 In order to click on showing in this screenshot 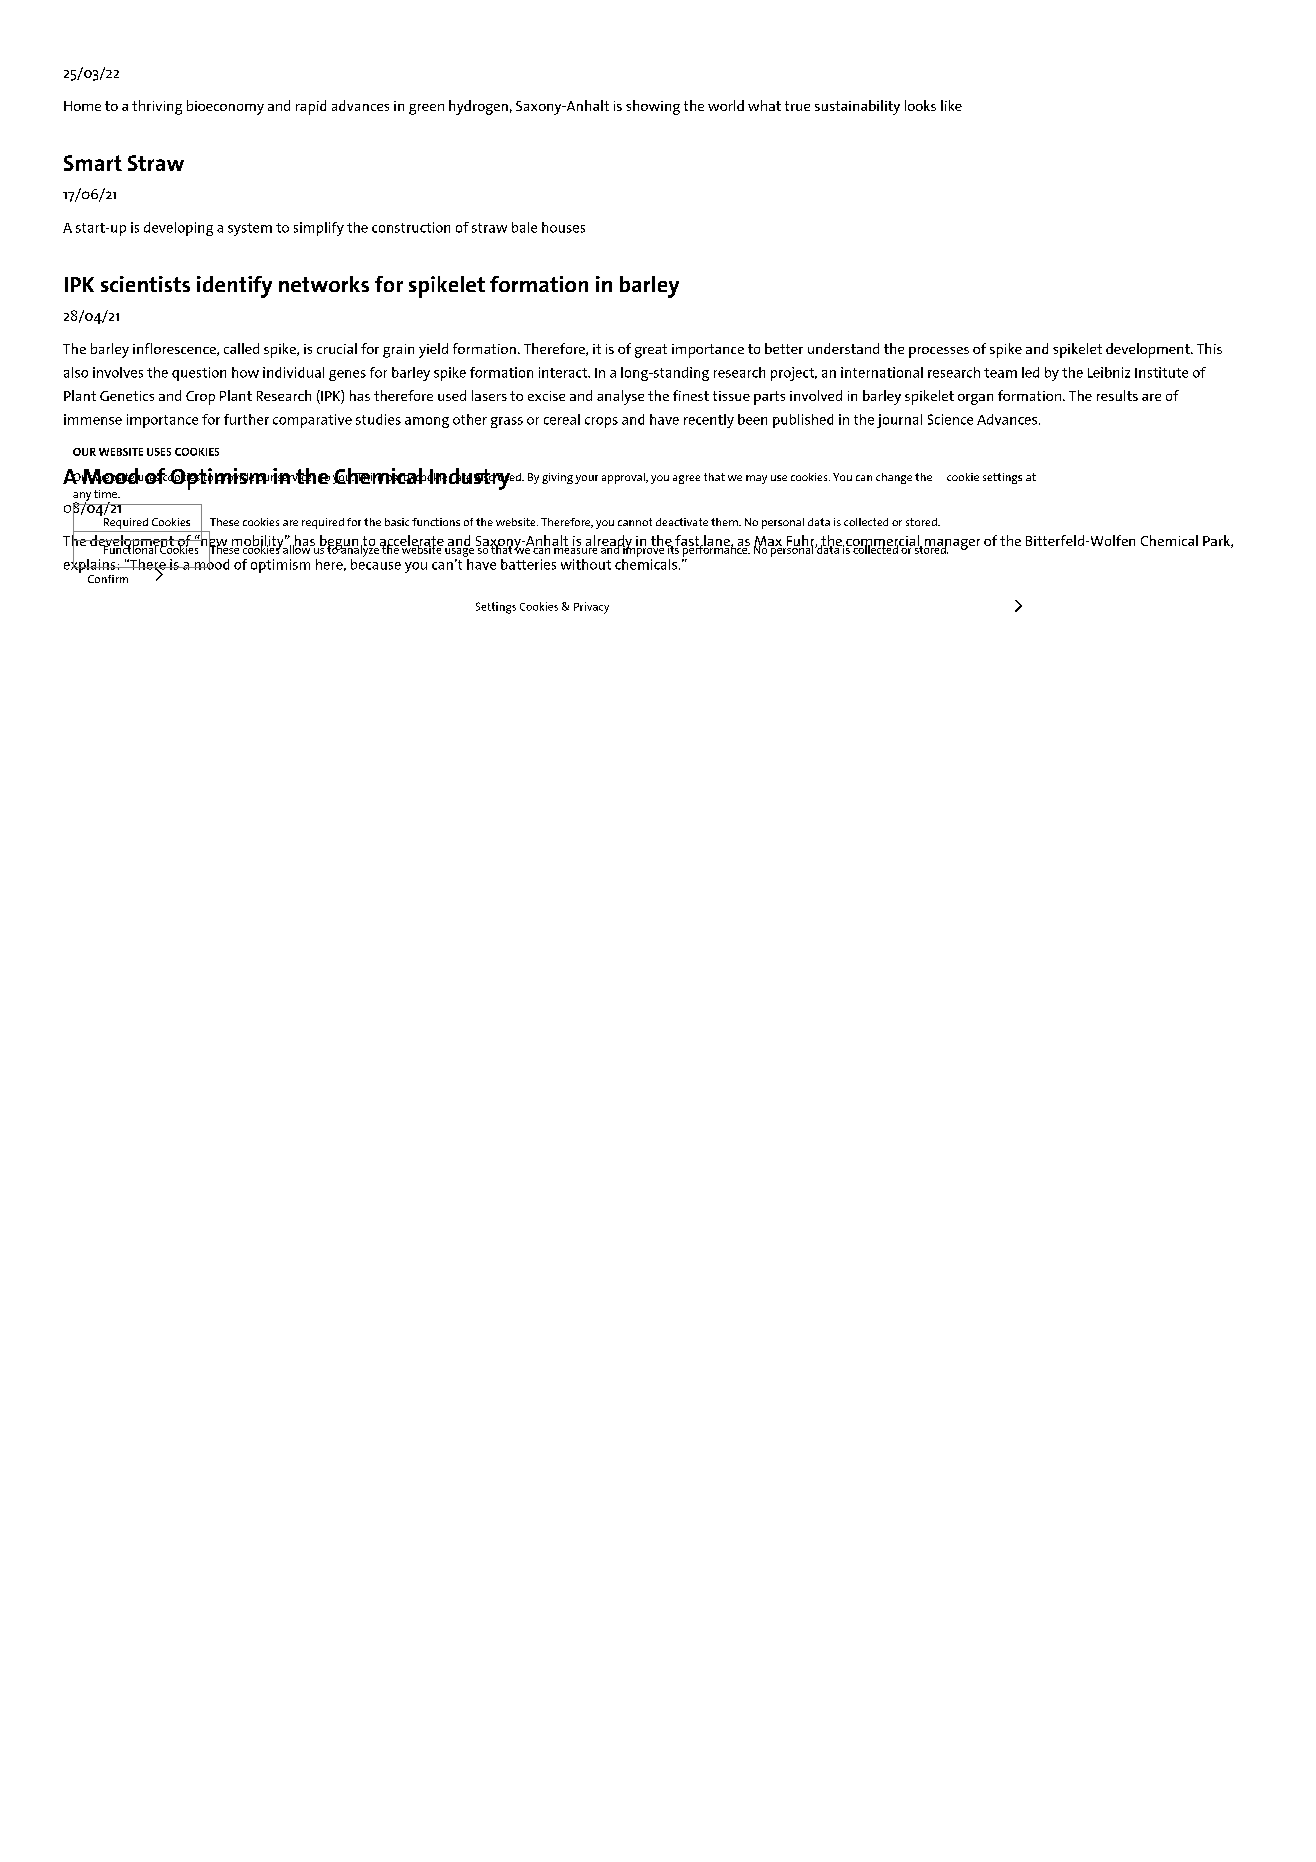, I will do `click(653, 107)`.
